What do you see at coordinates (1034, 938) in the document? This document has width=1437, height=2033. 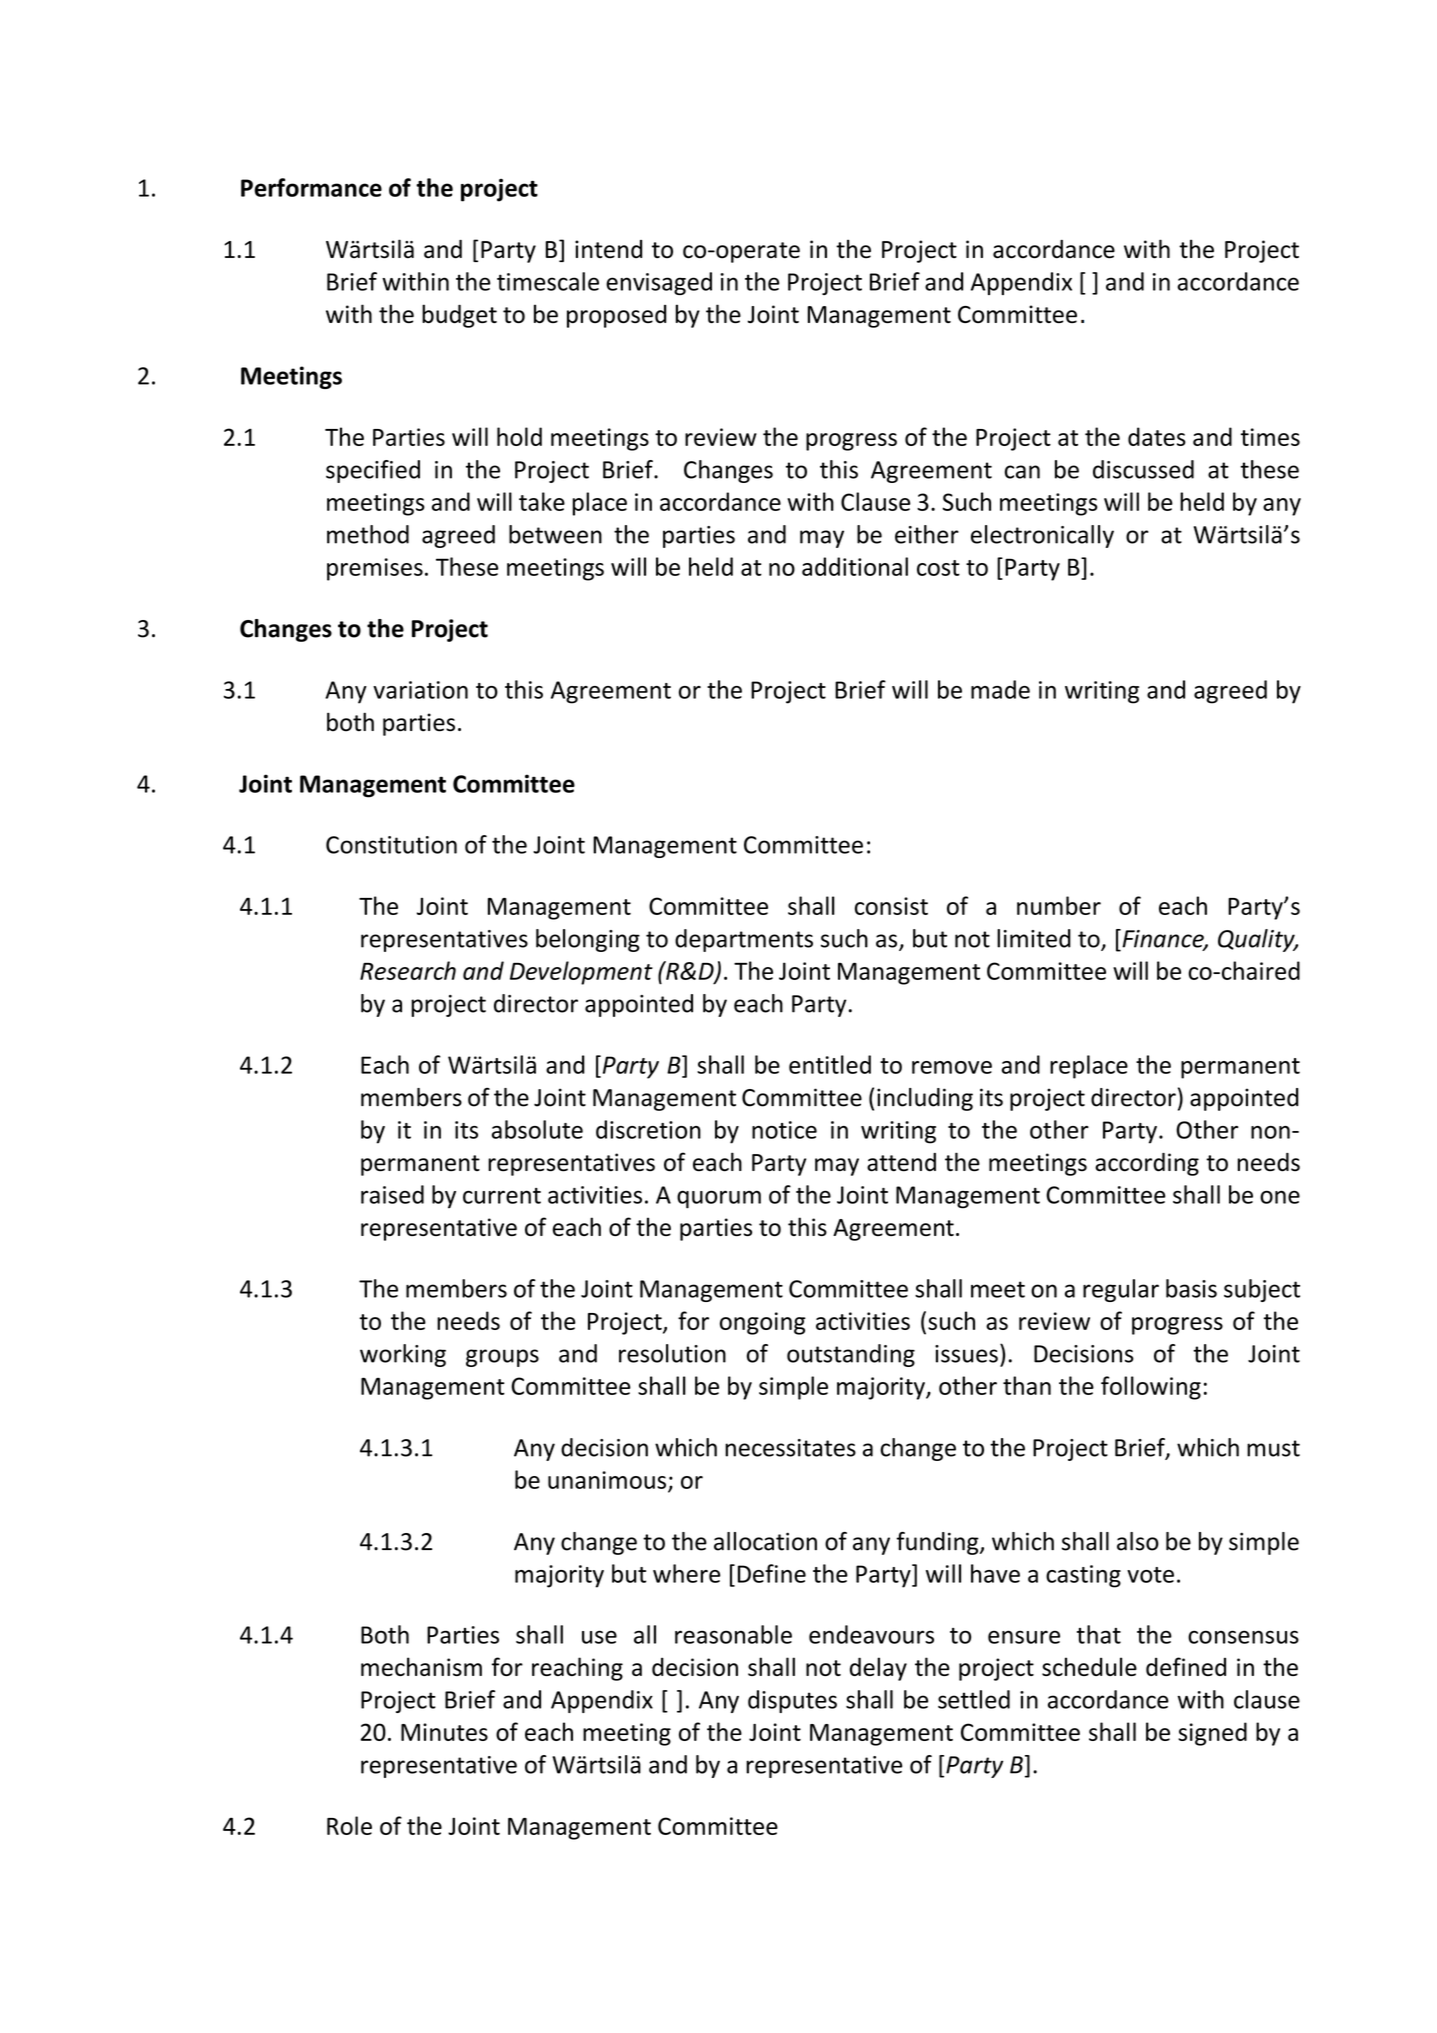 I see `limited` at bounding box center [1034, 938].
